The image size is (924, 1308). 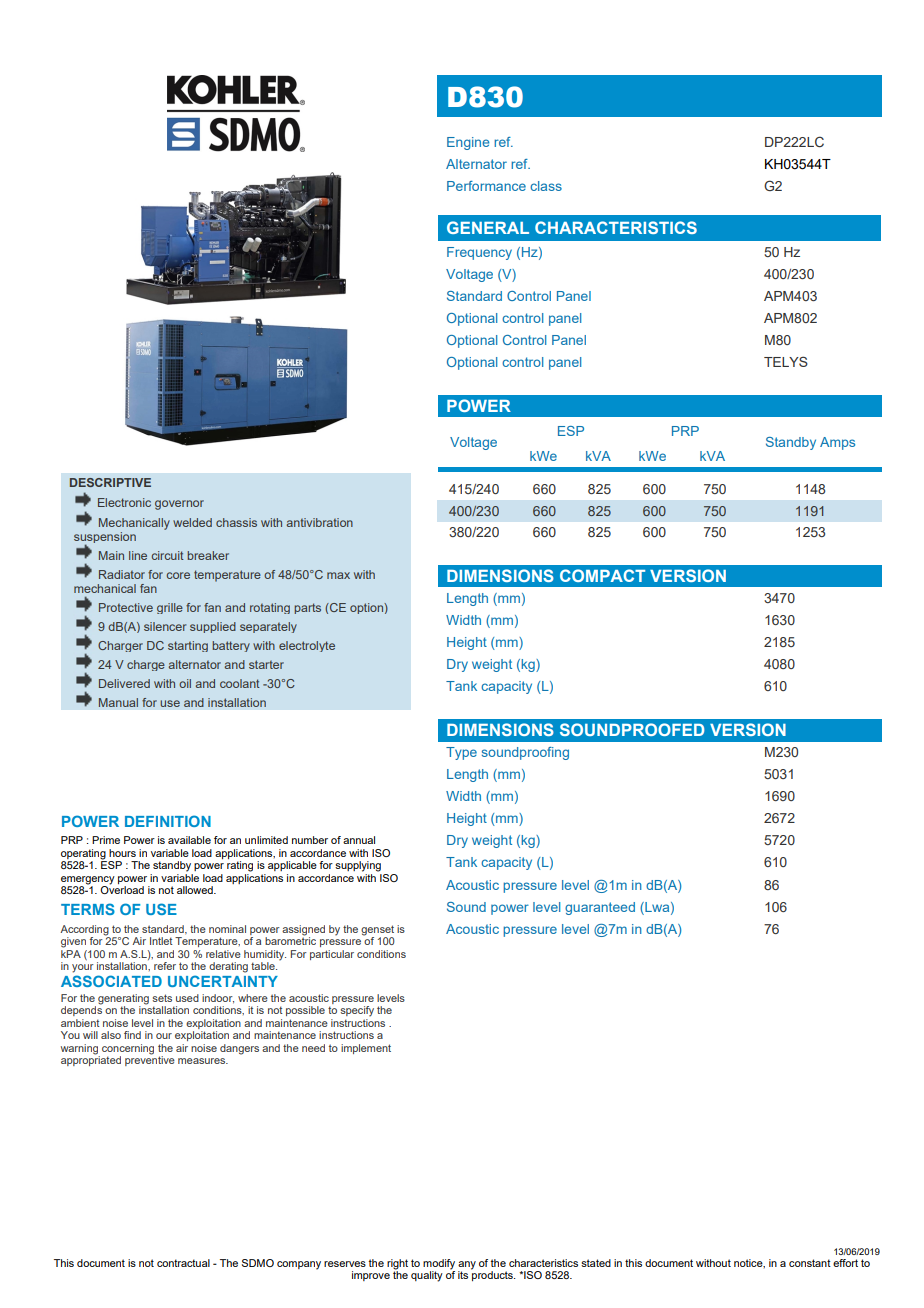 I want to click on Performance, so click(x=486, y=186).
